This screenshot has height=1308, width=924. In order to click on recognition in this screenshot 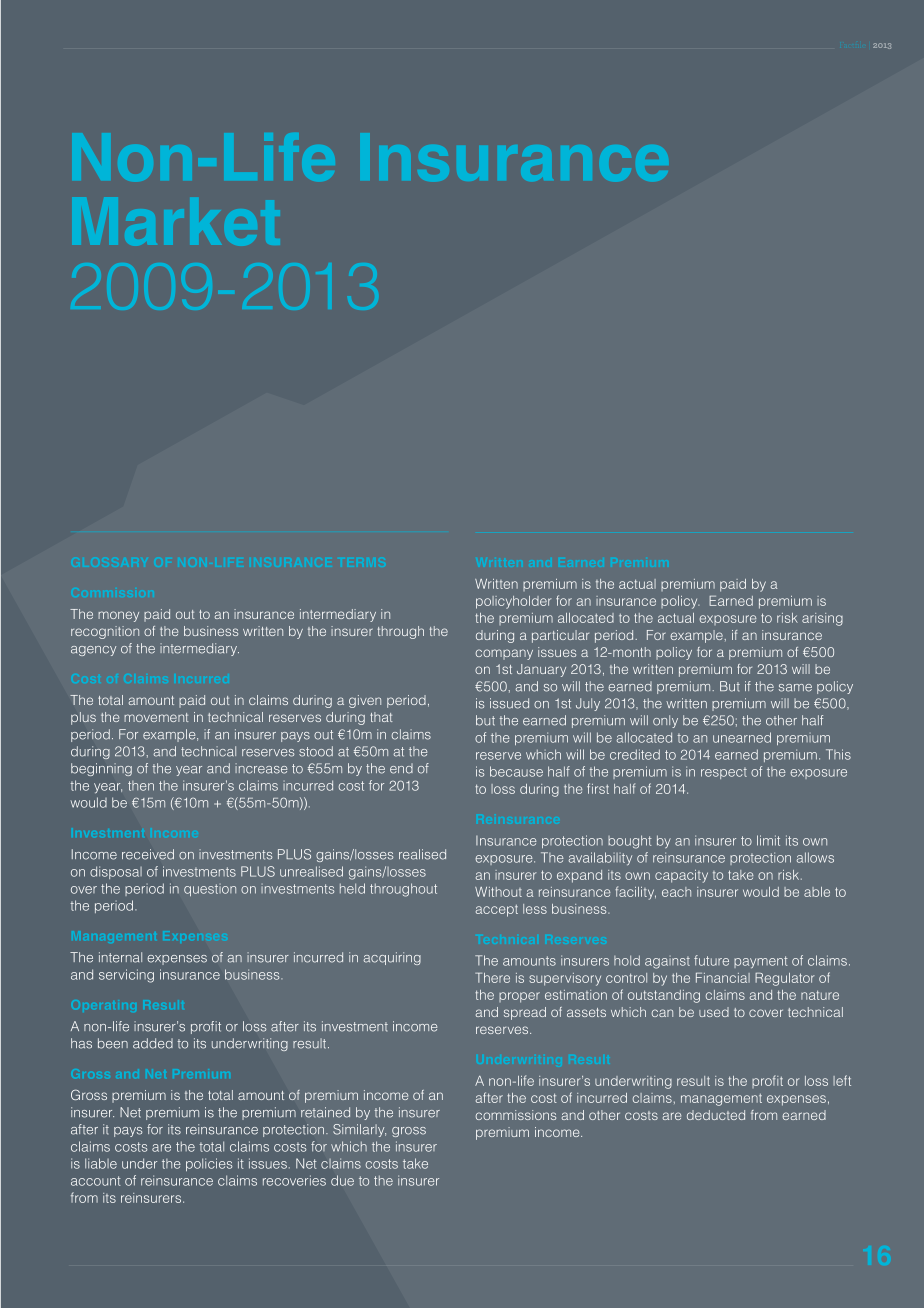, I will do `click(105, 632)`.
